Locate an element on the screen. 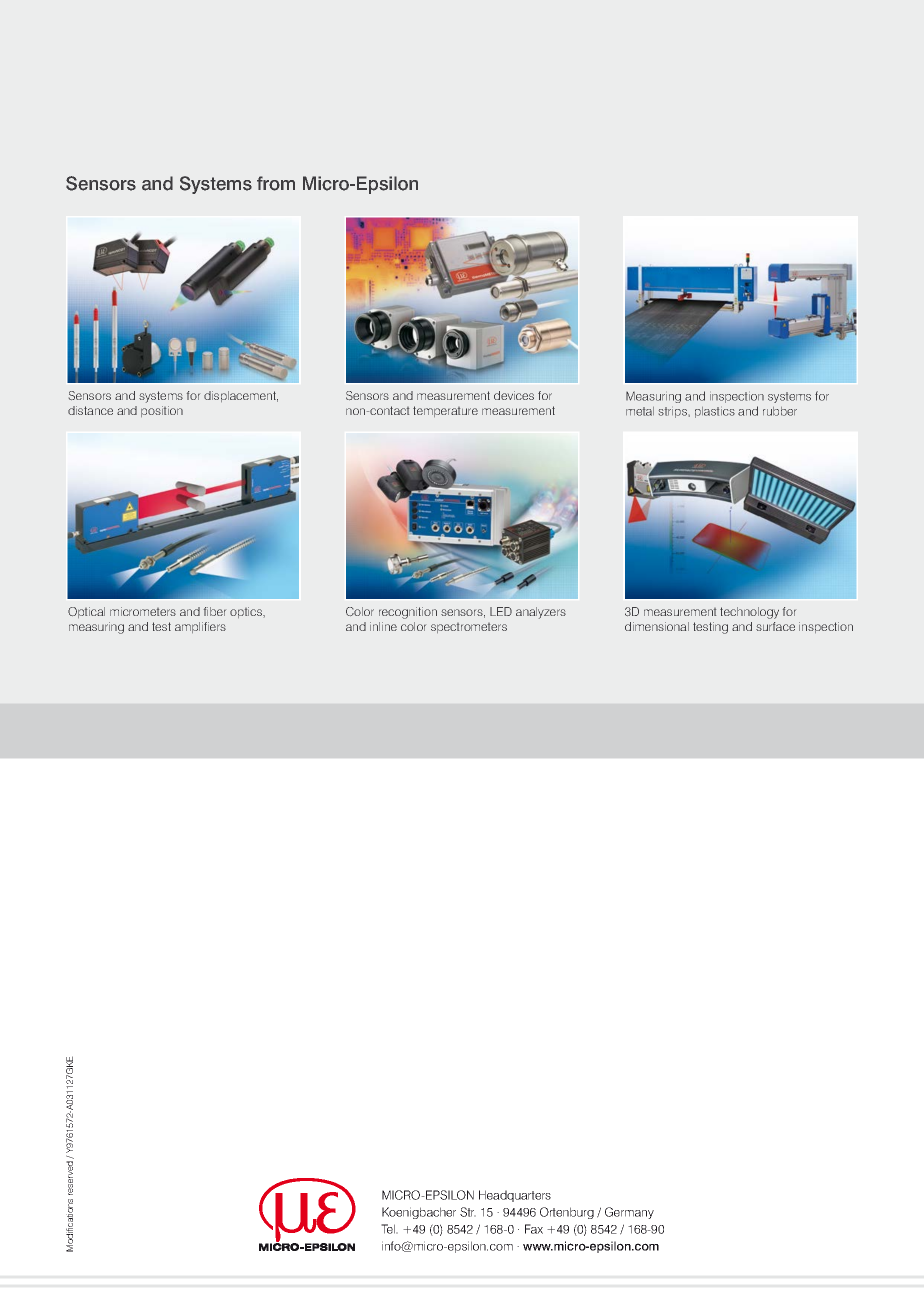 This screenshot has height=1308, width=924. Tel is located at coordinates (389, 1229).
